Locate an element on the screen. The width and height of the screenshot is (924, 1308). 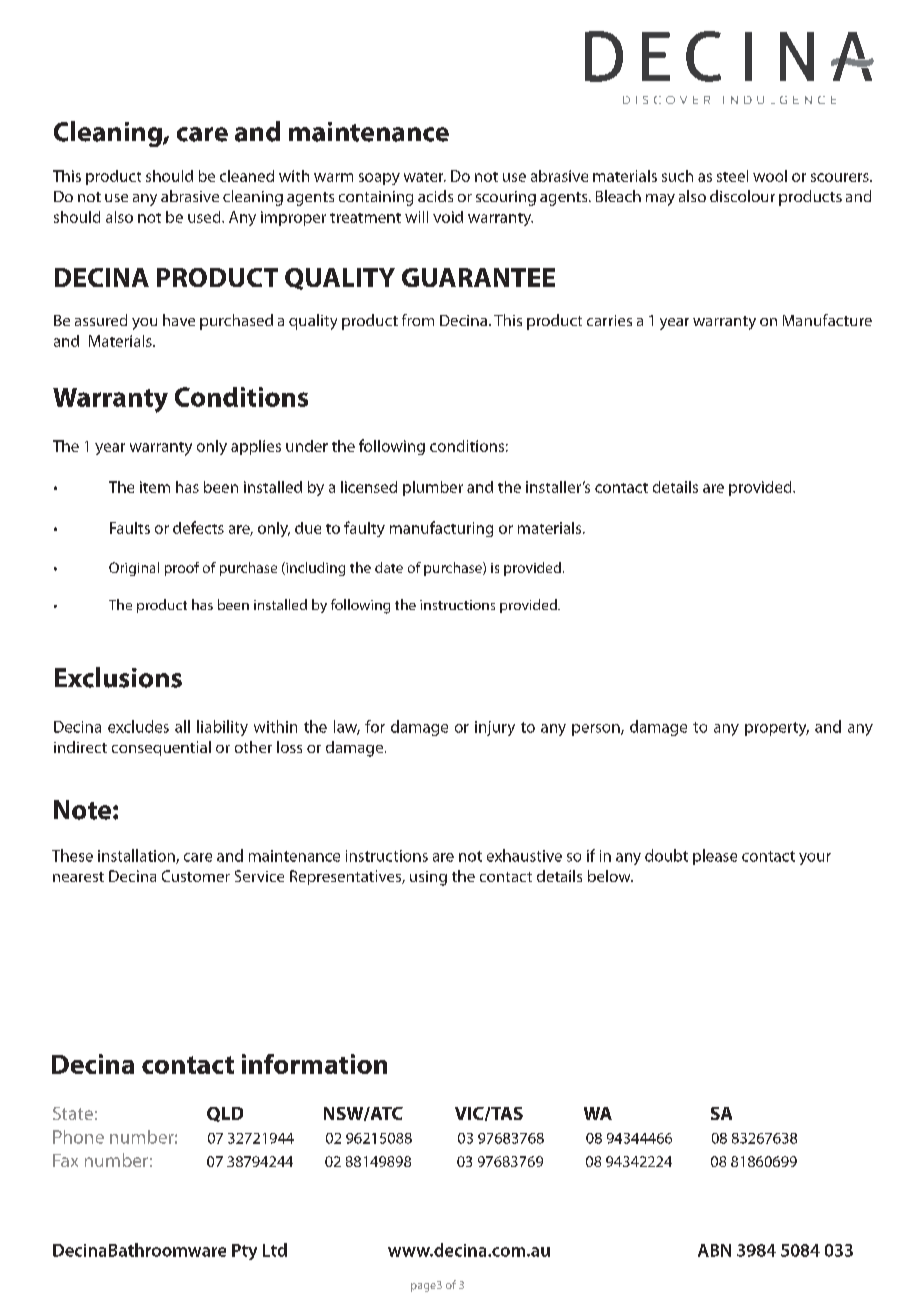
property is located at coordinates (777, 729).
